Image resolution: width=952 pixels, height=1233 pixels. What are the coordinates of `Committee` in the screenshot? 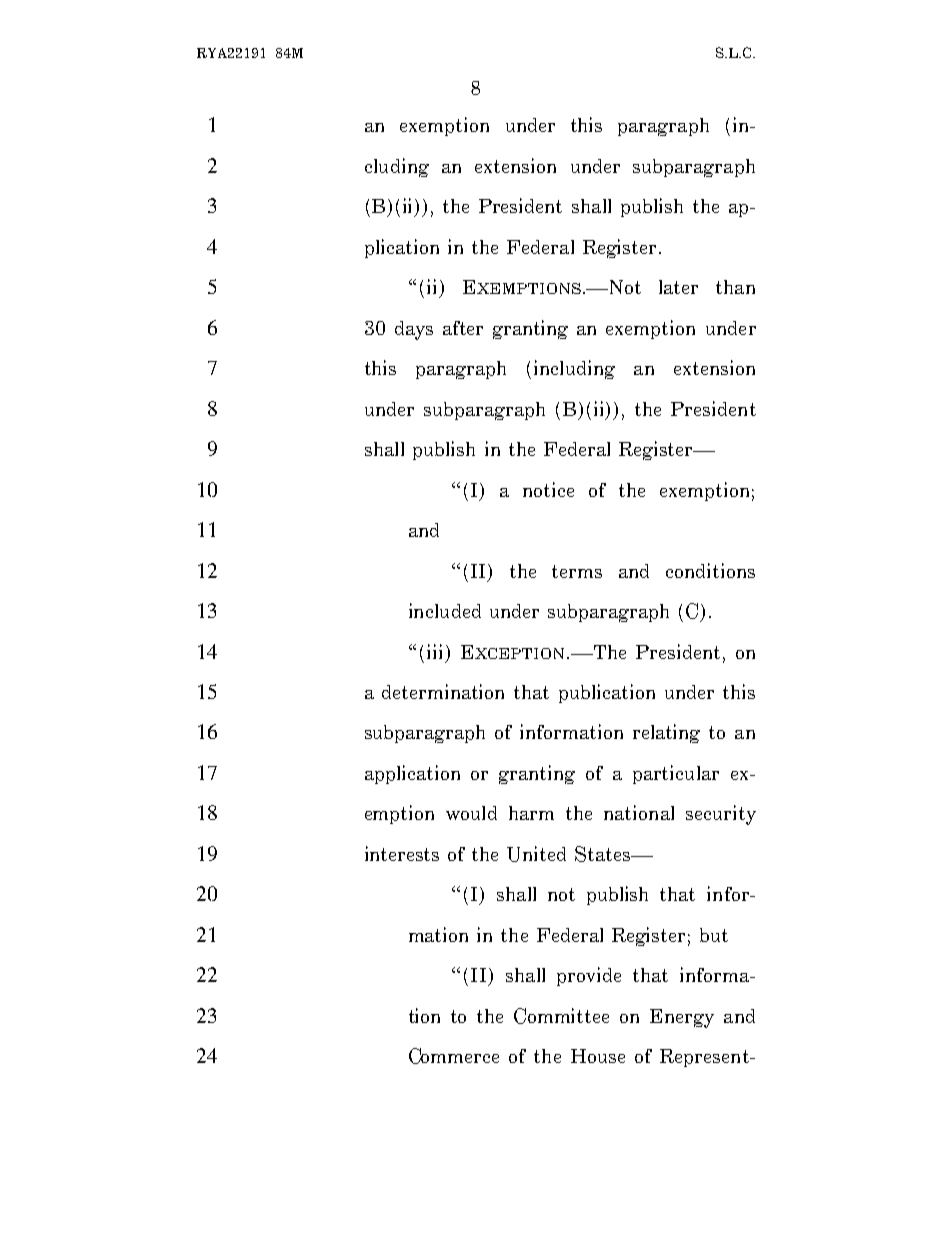 It's located at (561, 1016).
